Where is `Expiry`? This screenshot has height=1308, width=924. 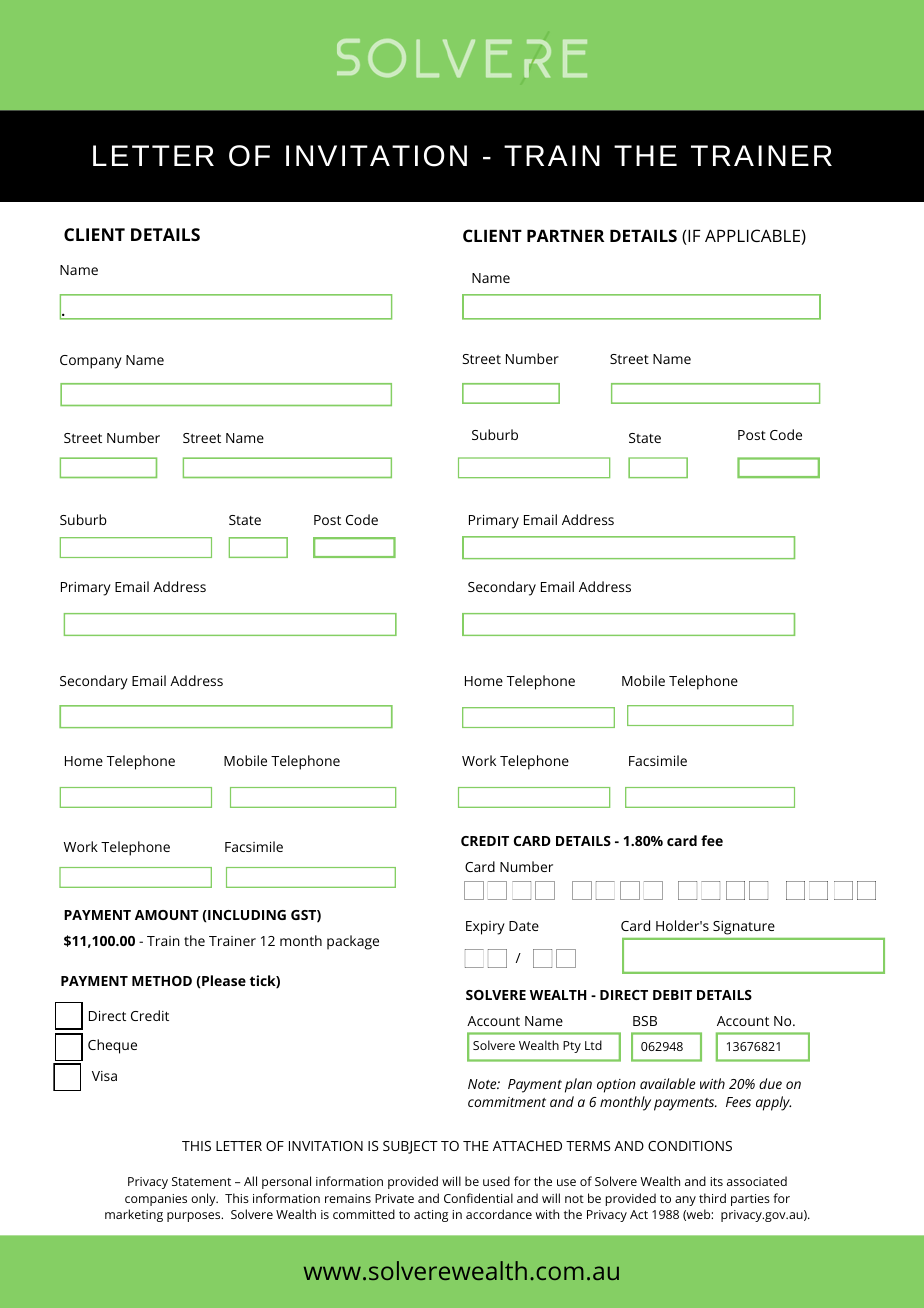 Expiry is located at coordinates (485, 928).
